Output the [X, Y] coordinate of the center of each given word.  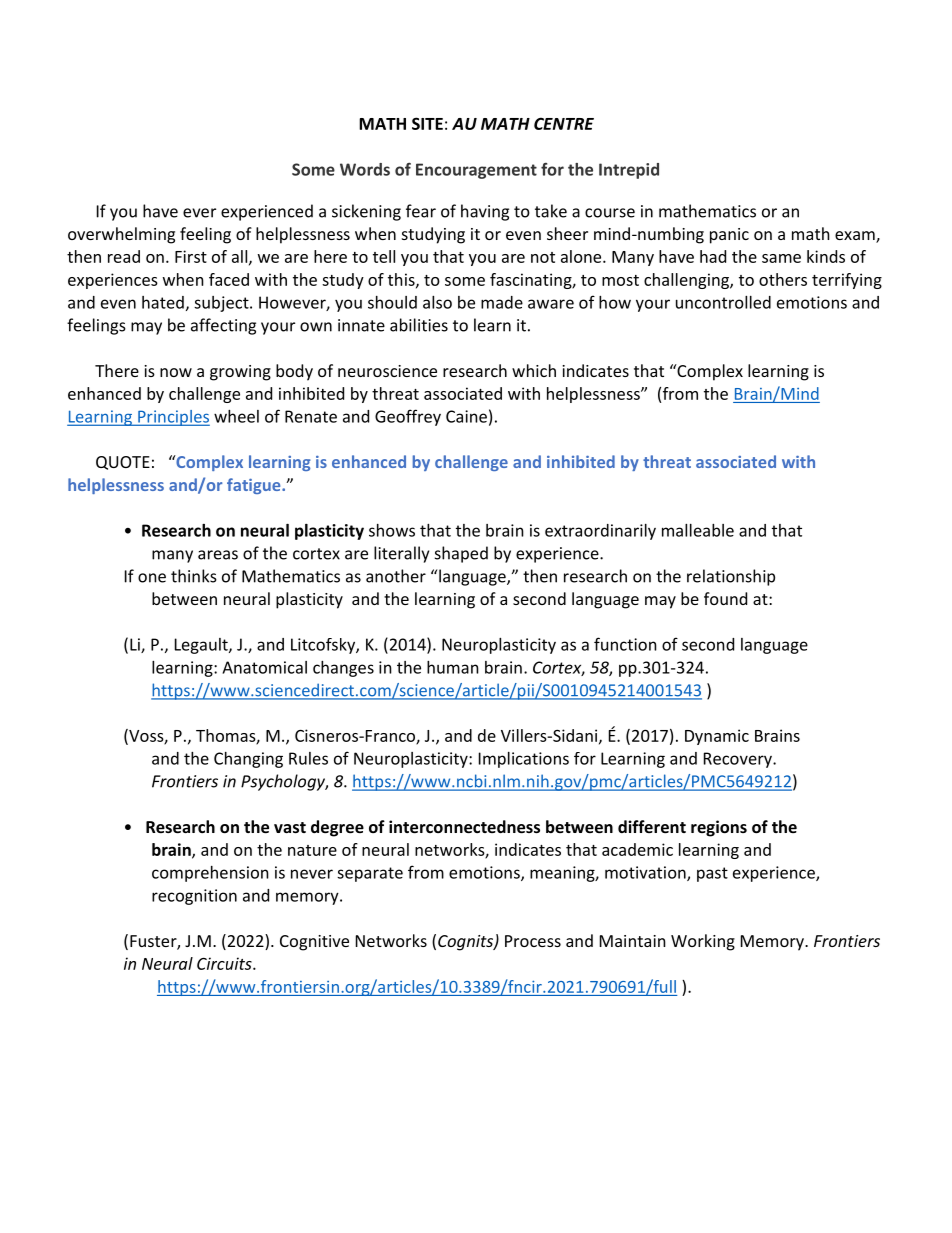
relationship [731, 577]
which [534, 370]
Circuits [225, 963]
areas [218, 555]
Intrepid [629, 171]
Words [365, 169]
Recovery [739, 760]
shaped [461, 554]
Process [533, 941]
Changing [248, 760]
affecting [223, 326]
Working [703, 942]
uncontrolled [723, 302]
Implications [524, 760]
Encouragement [476, 171]
